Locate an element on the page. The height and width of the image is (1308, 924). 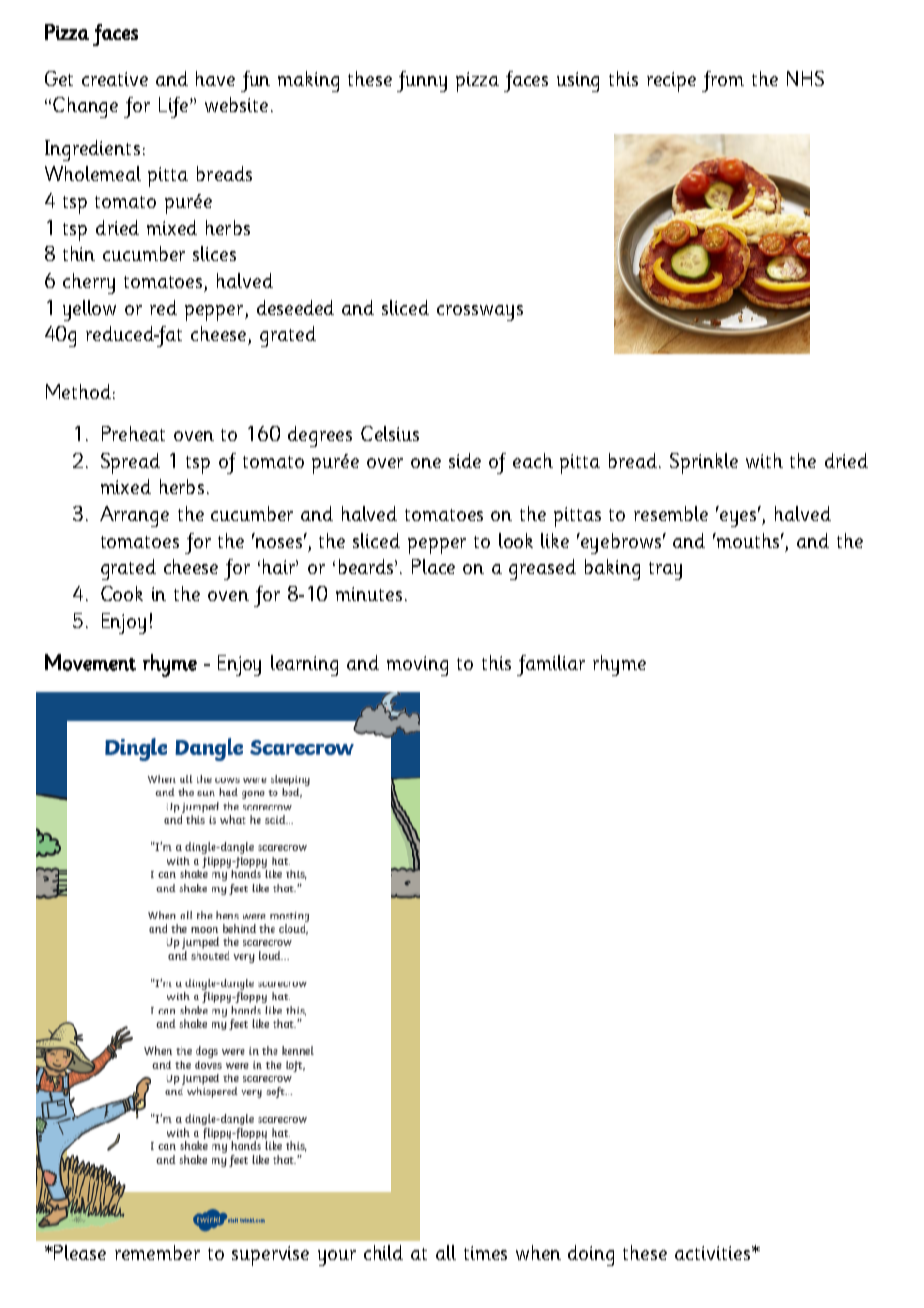
familiar is located at coordinates (551, 665).
